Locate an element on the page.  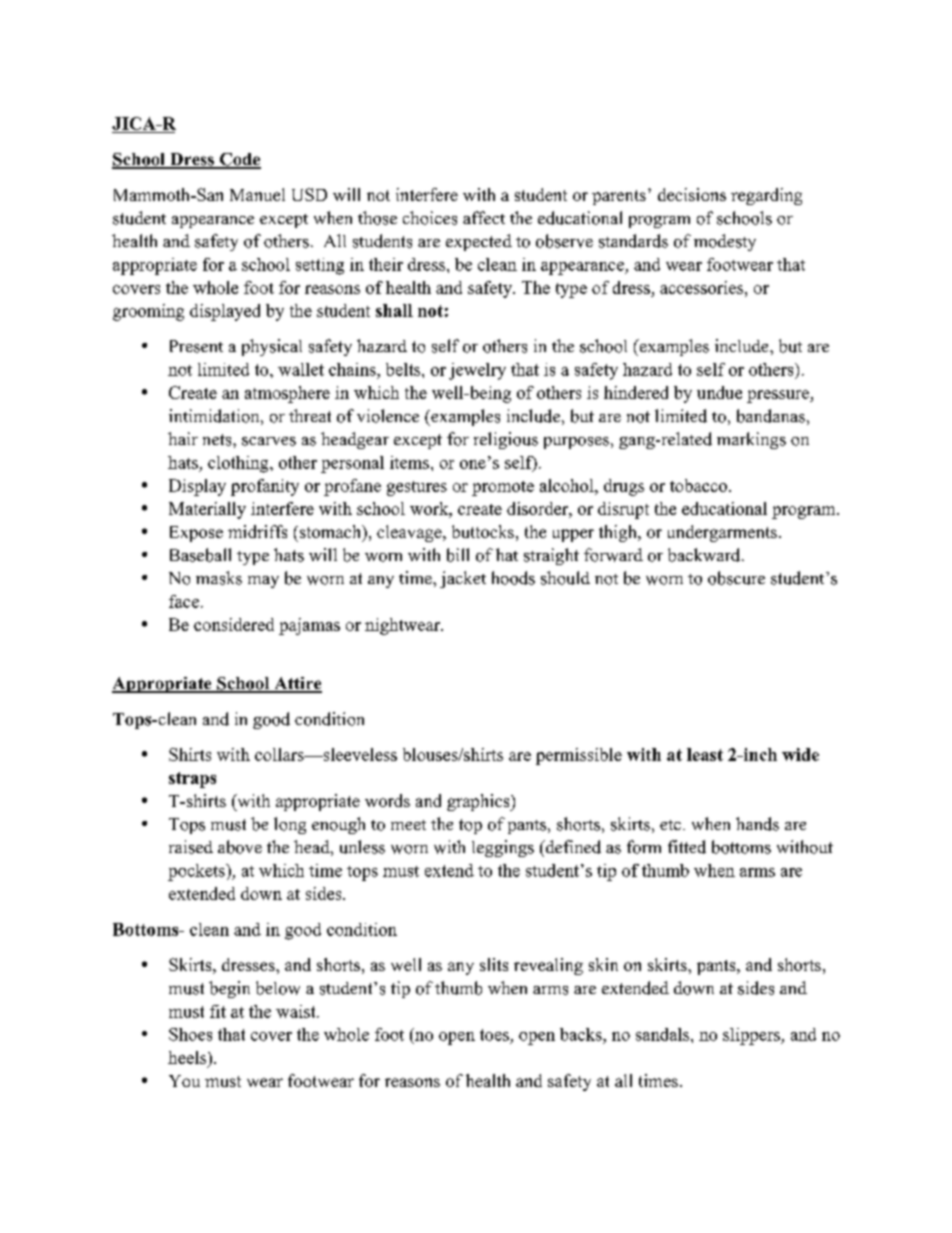
toes is located at coordinates (494, 1035).
